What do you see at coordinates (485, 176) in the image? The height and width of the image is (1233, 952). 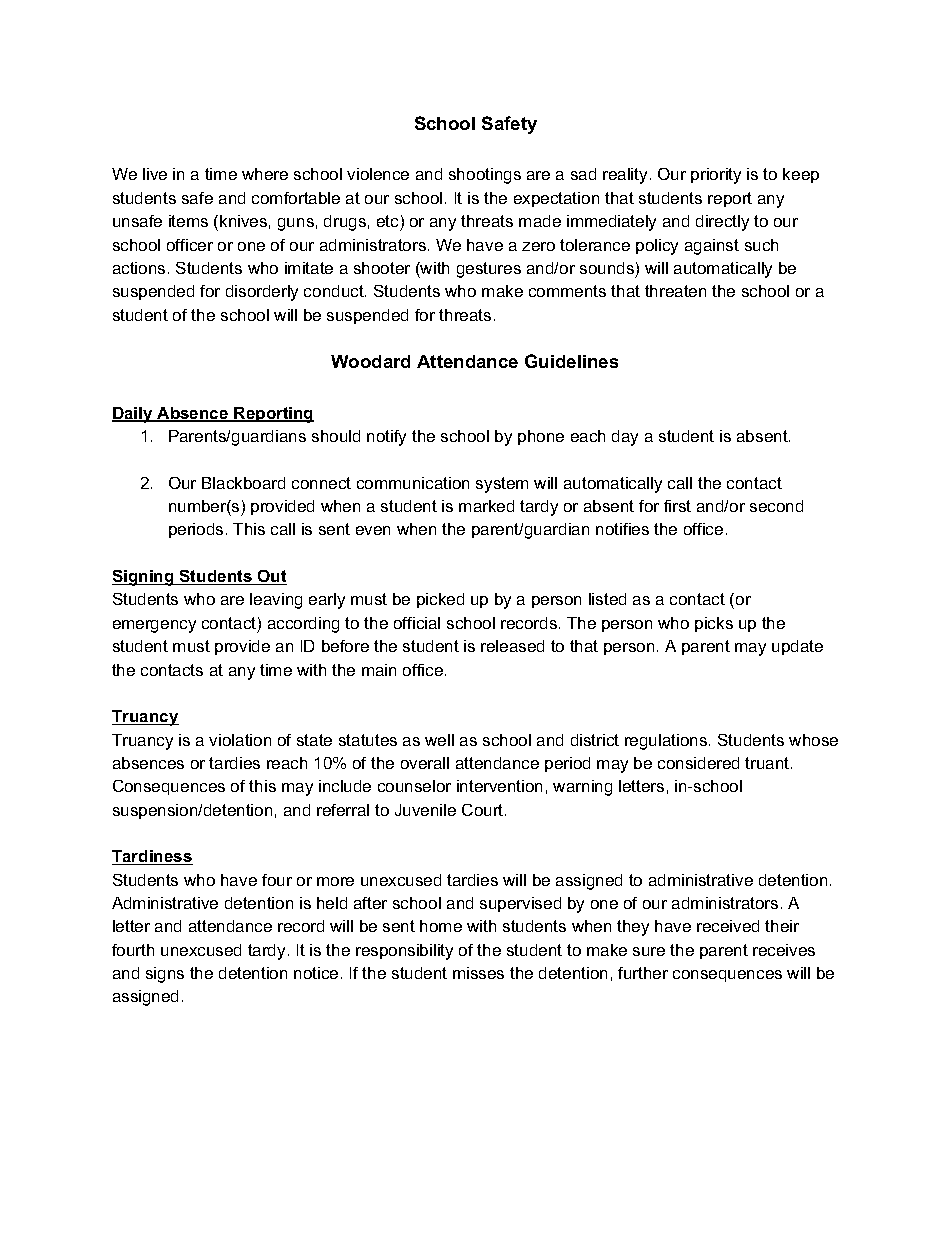 I see `shootings` at bounding box center [485, 176].
